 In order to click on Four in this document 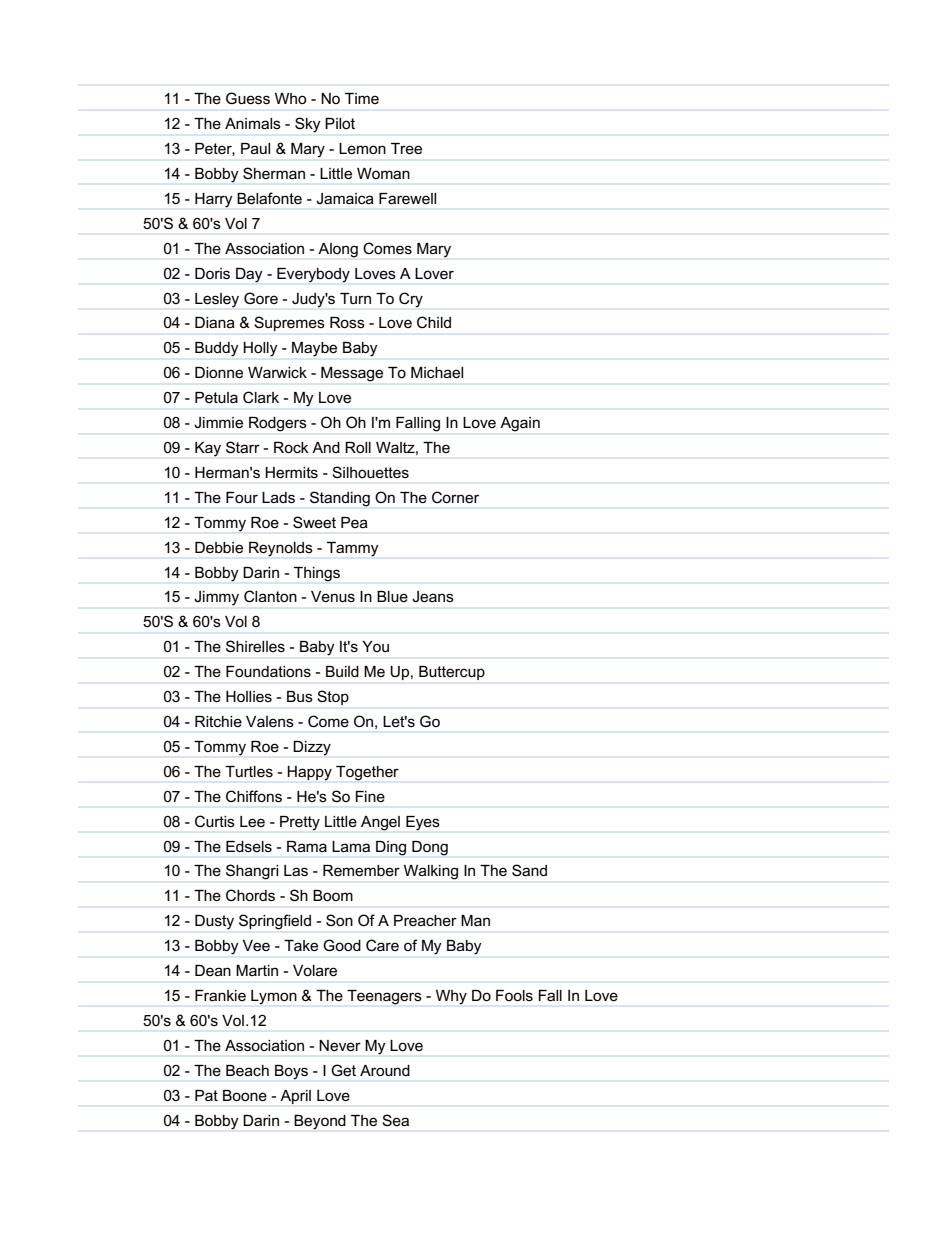, I will do `click(242, 497)`.
